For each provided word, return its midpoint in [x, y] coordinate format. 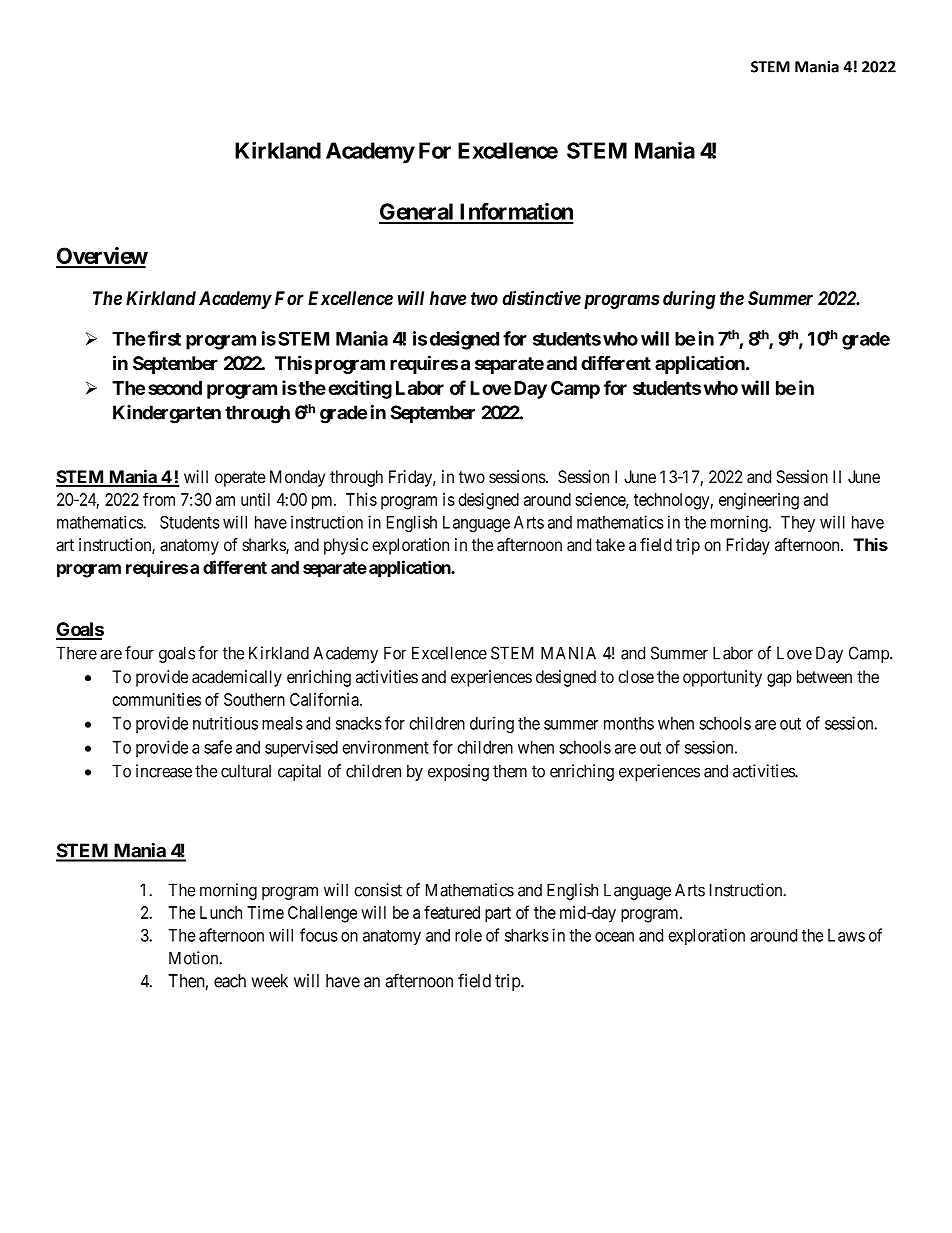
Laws [846, 935]
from [159, 499]
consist [378, 890]
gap [779, 680]
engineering [759, 501]
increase [164, 771]
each [230, 981]
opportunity [722, 678]
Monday [297, 478]
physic [346, 546]
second [175, 388]
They [798, 524]
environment [385, 747]
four [139, 653]
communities [156, 699]
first [164, 338]
